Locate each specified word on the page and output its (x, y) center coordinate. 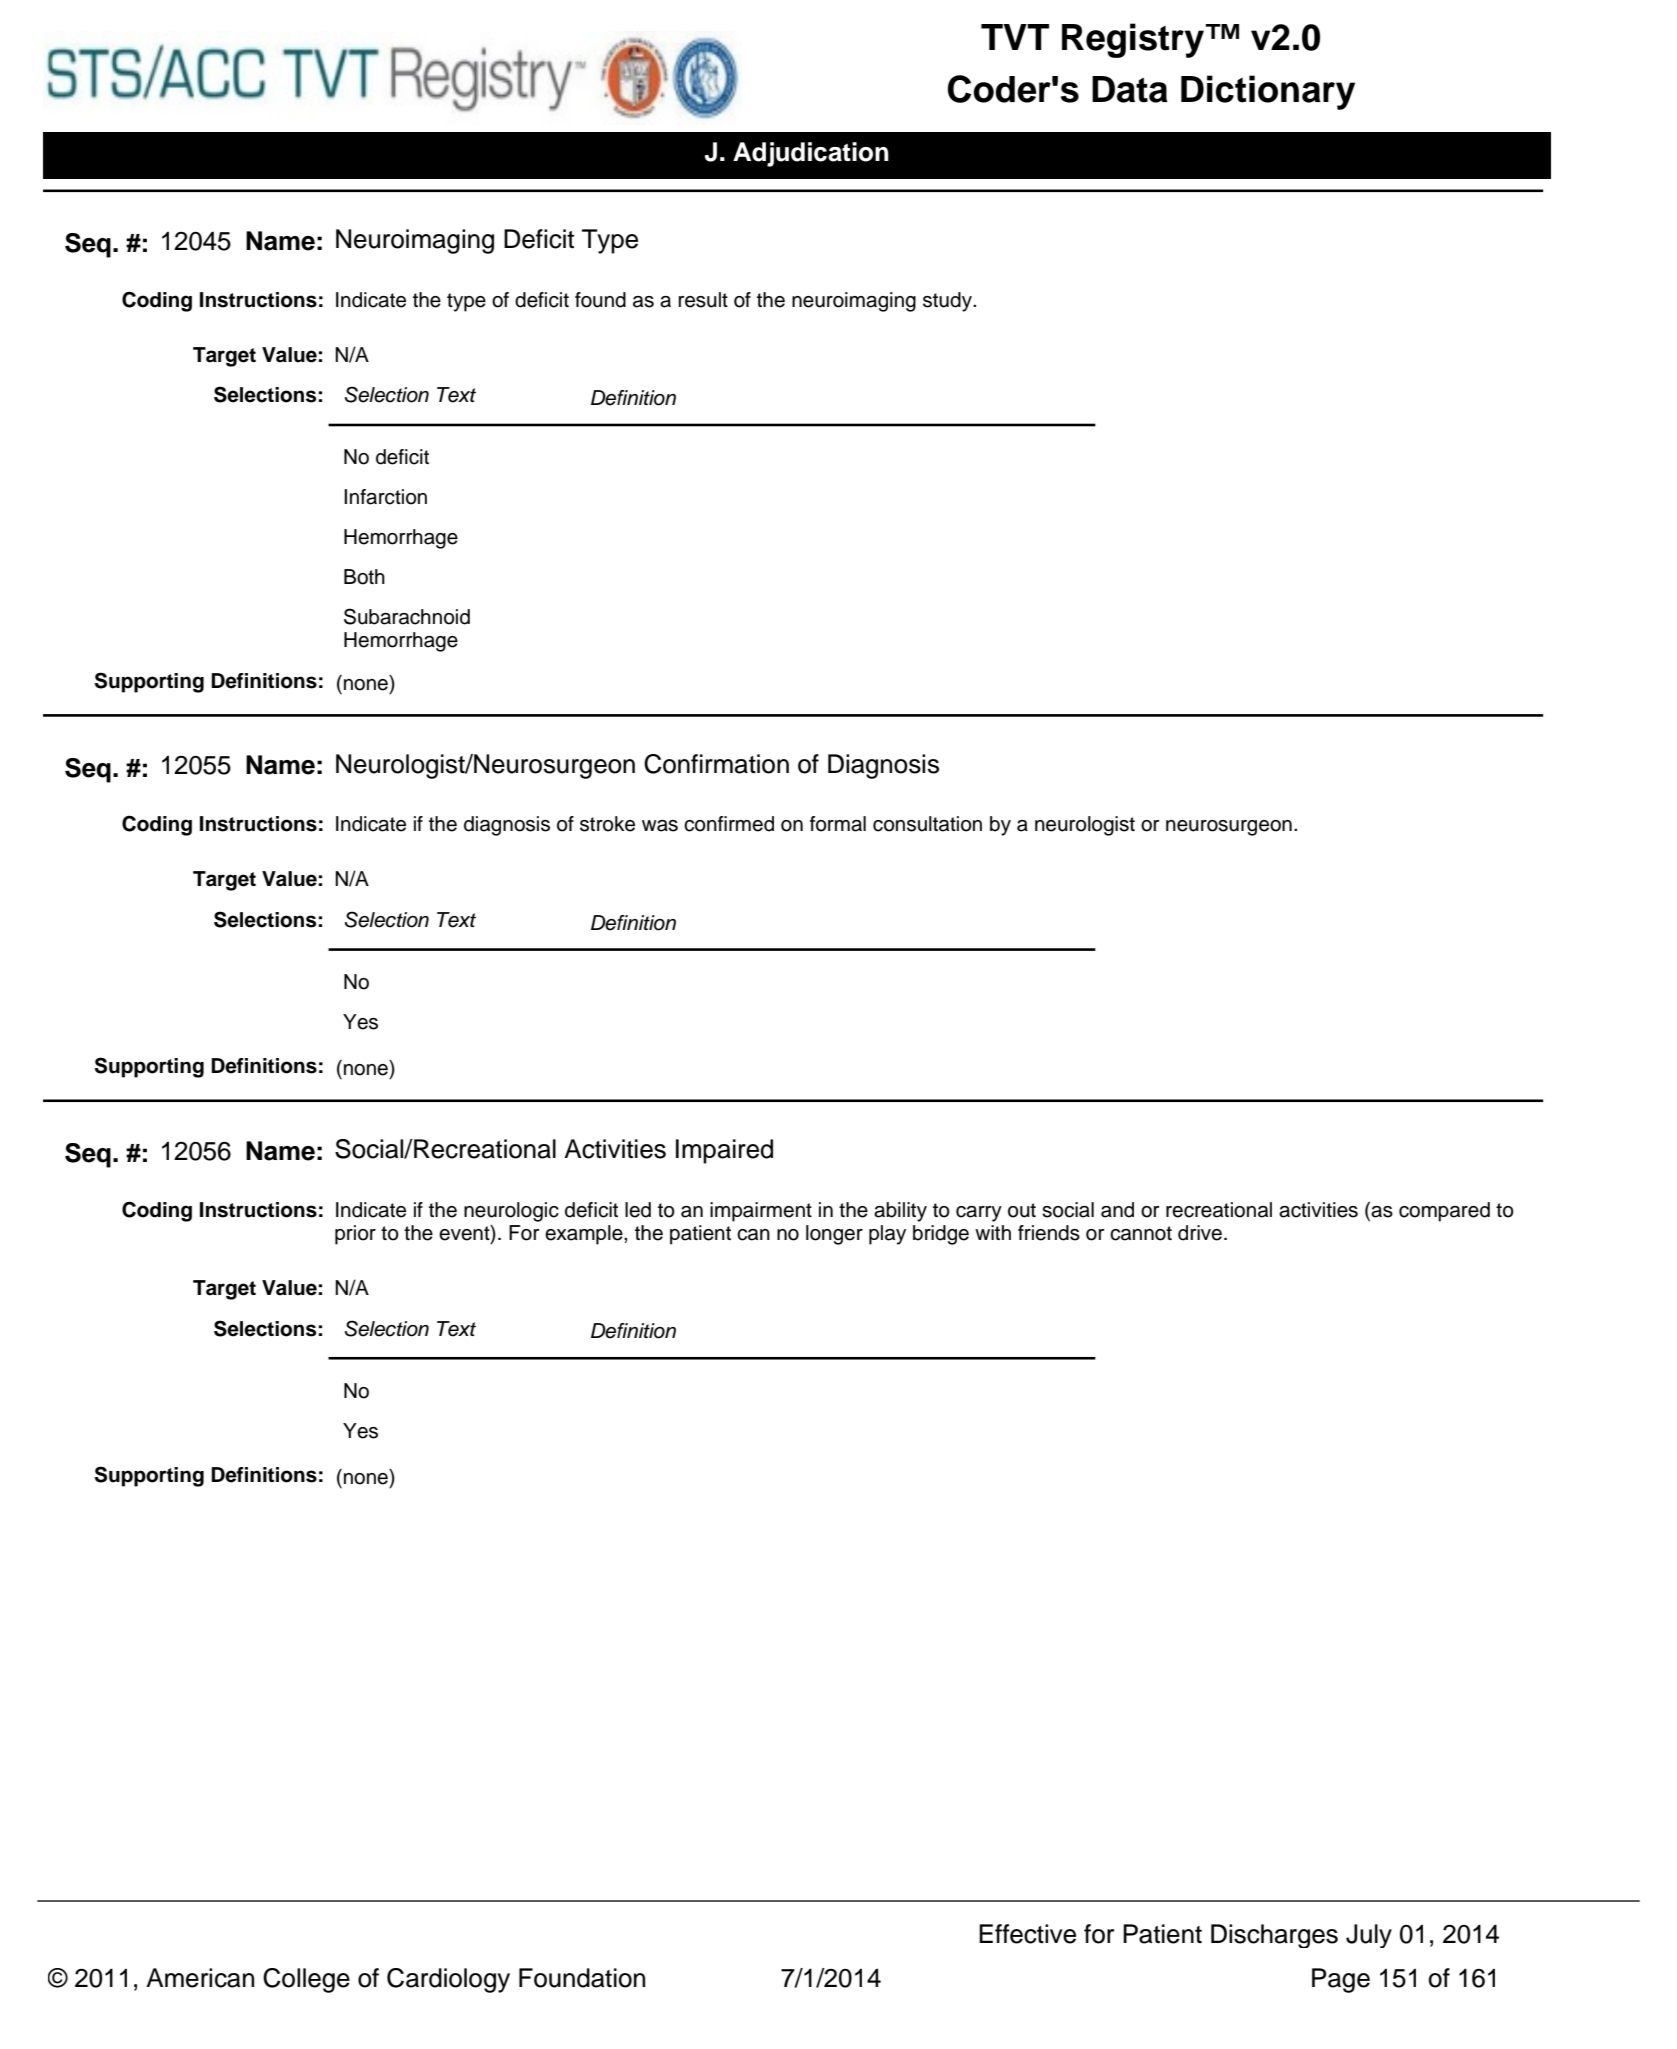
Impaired (724, 1151)
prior (355, 1235)
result (703, 300)
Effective (1027, 1934)
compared (1444, 1212)
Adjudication (811, 154)
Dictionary (1268, 92)
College (306, 1980)
